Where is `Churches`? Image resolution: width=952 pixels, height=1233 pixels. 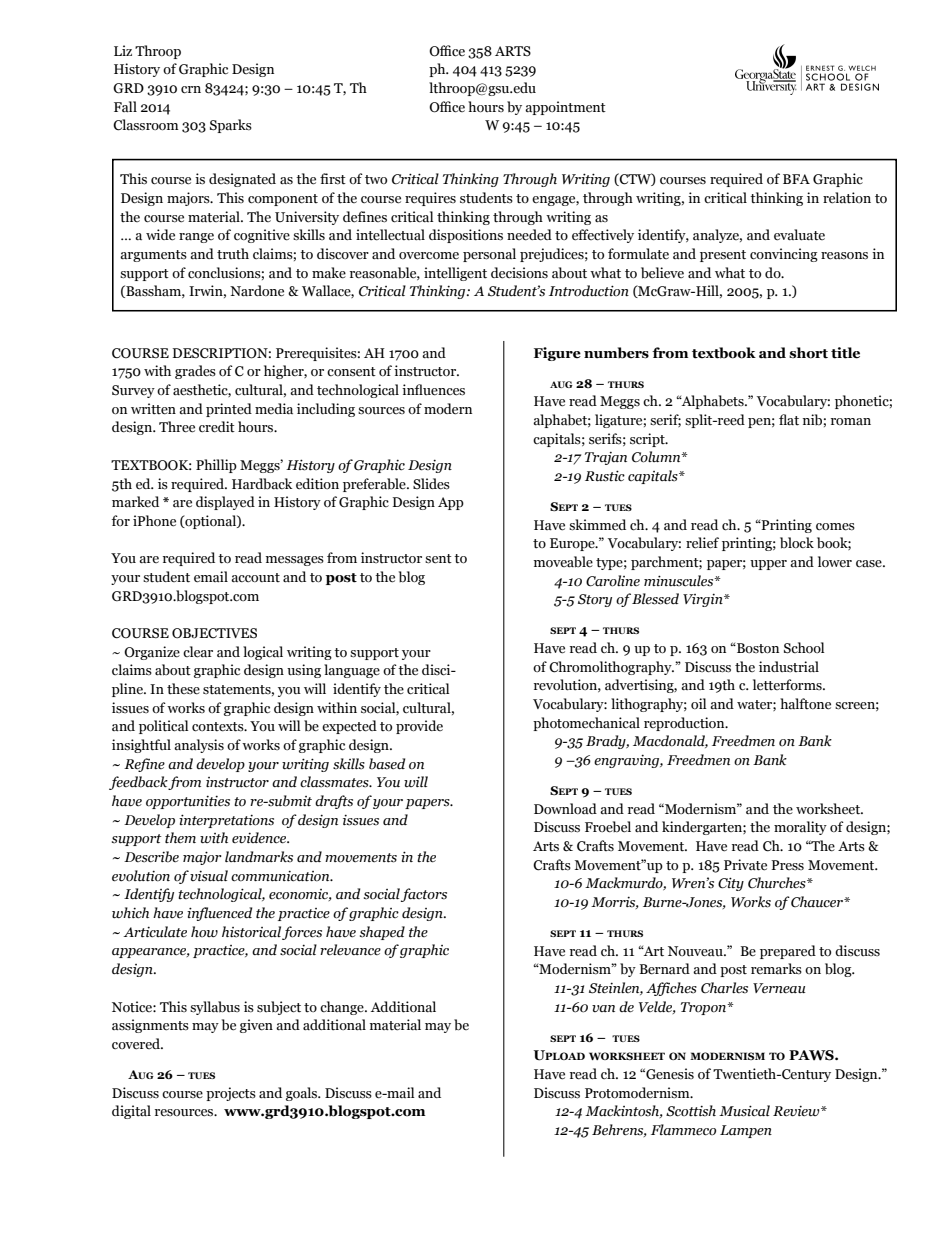 Churches is located at coordinates (778, 883).
